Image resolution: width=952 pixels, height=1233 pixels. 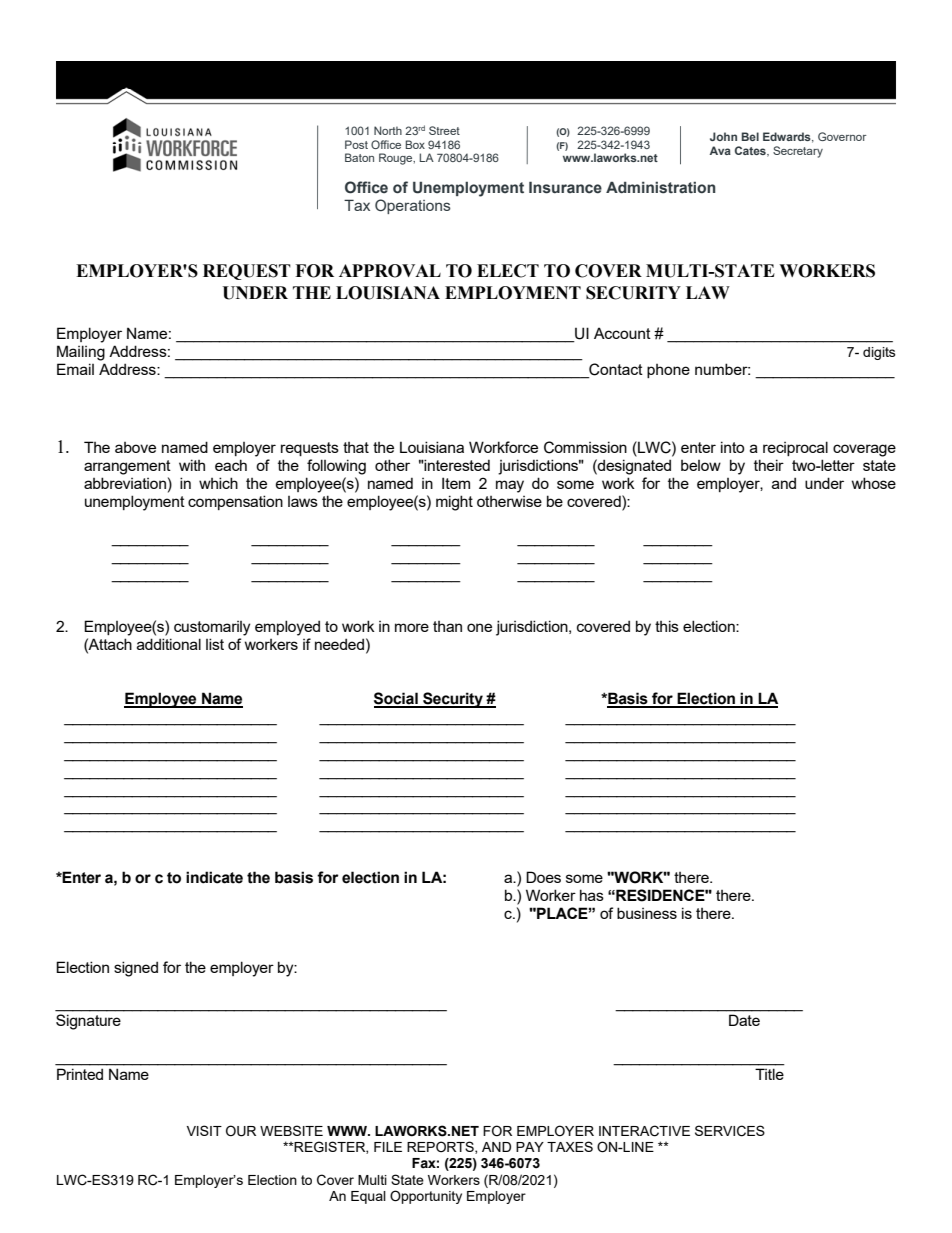 What do you see at coordinates (125, 483) in the screenshot?
I see `abbreviation` at bounding box center [125, 483].
